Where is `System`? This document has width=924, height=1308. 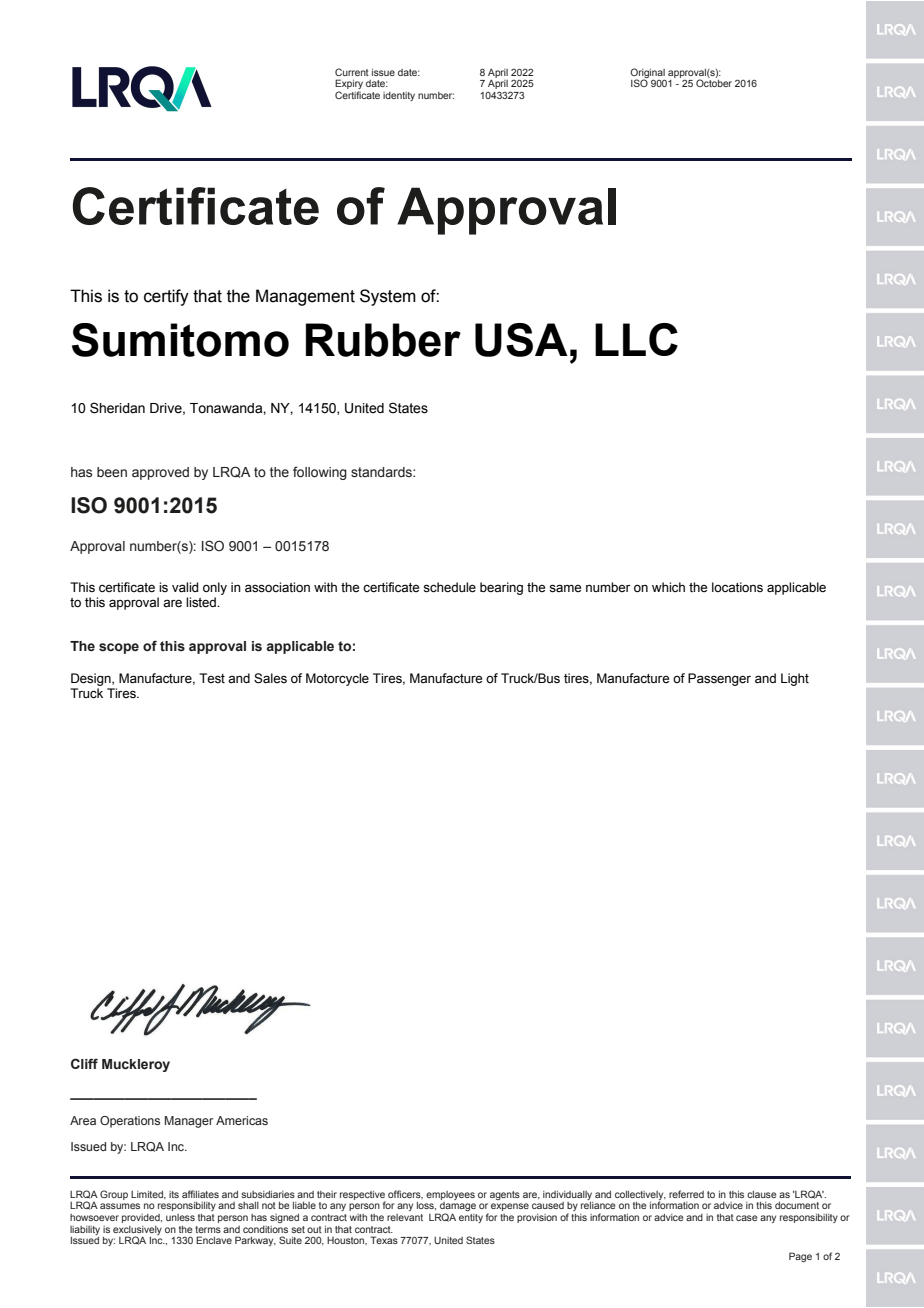 System is located at coordinates (388, 297).
